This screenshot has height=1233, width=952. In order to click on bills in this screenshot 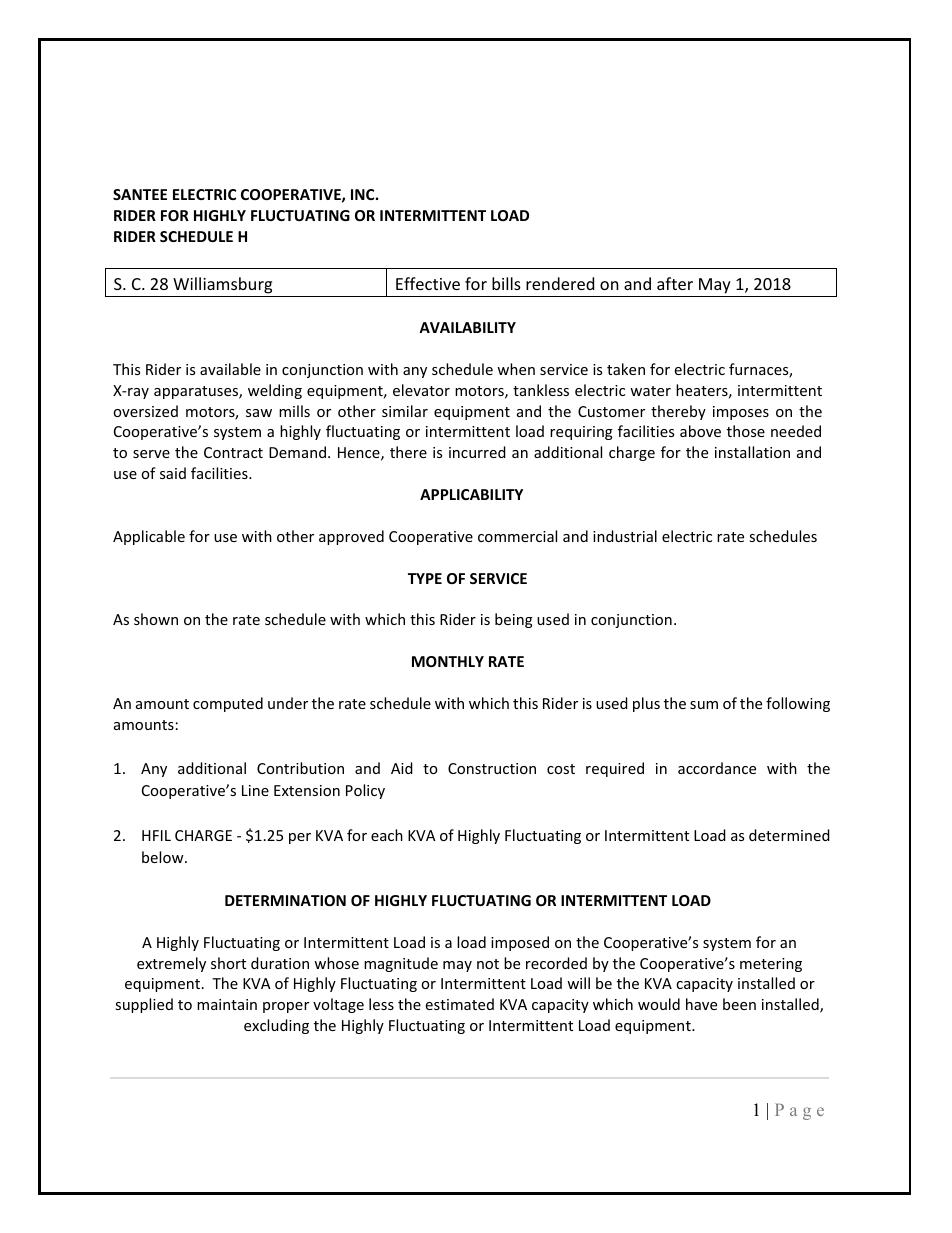, I will do `click(506, 283)`.
